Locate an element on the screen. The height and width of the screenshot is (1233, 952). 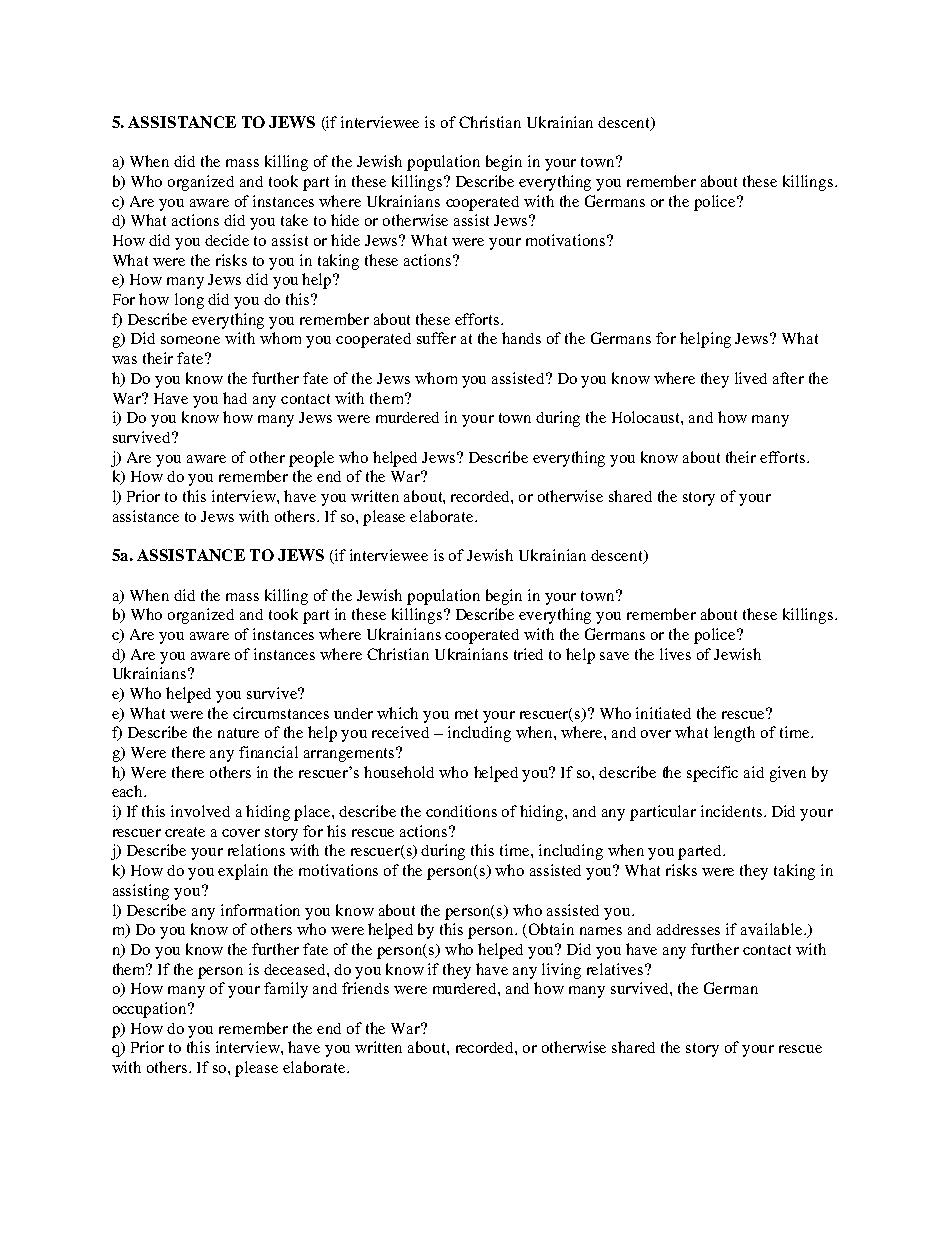
after is located at coordinates (788, 378).
